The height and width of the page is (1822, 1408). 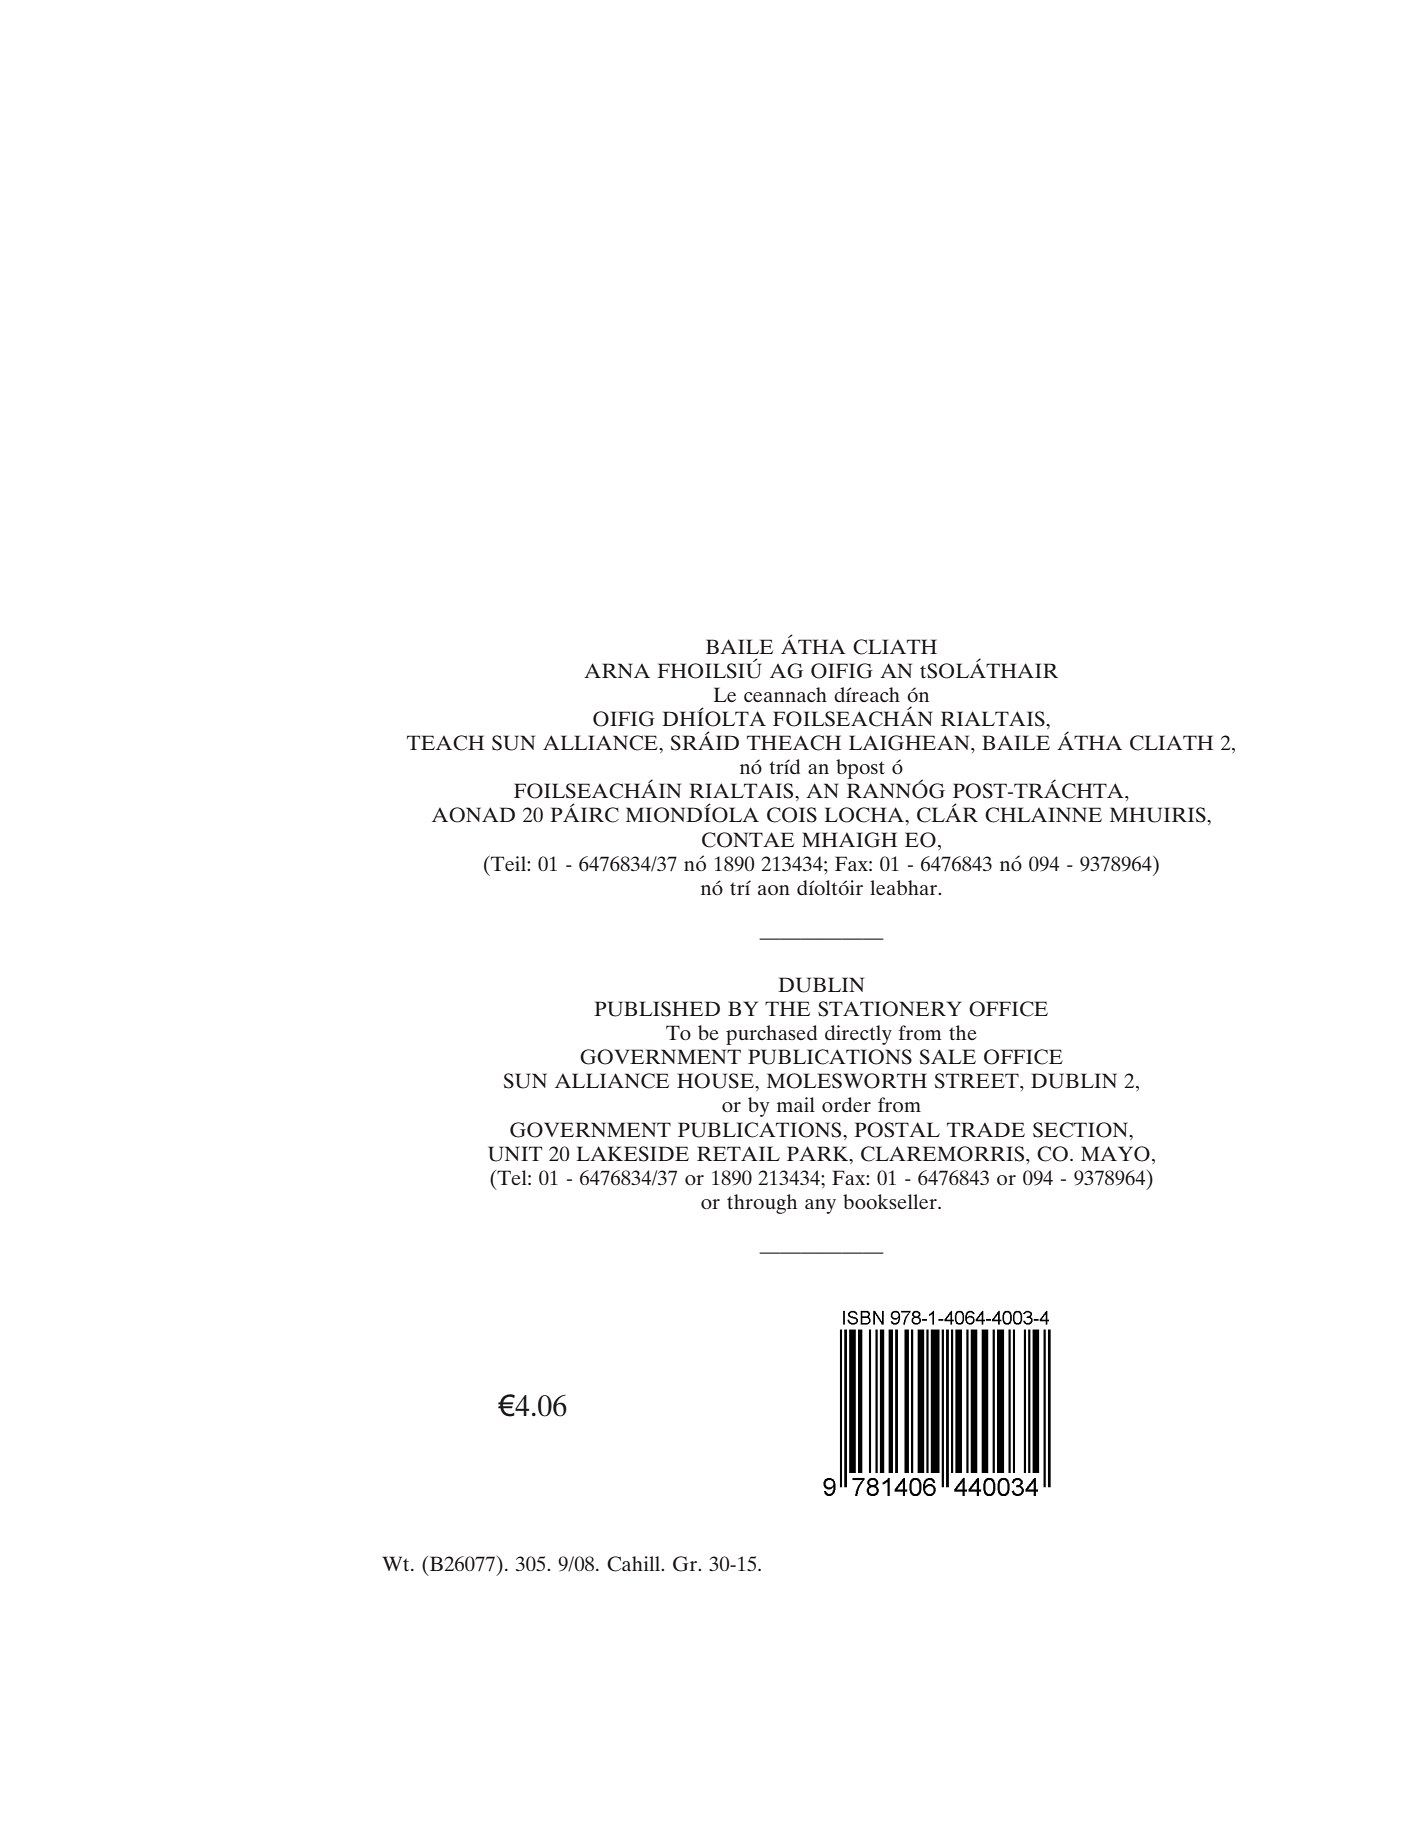 What do you see at coordinates (515, 1154) in the page?
I see `UNIT` at bounding box center [515, 1154].
